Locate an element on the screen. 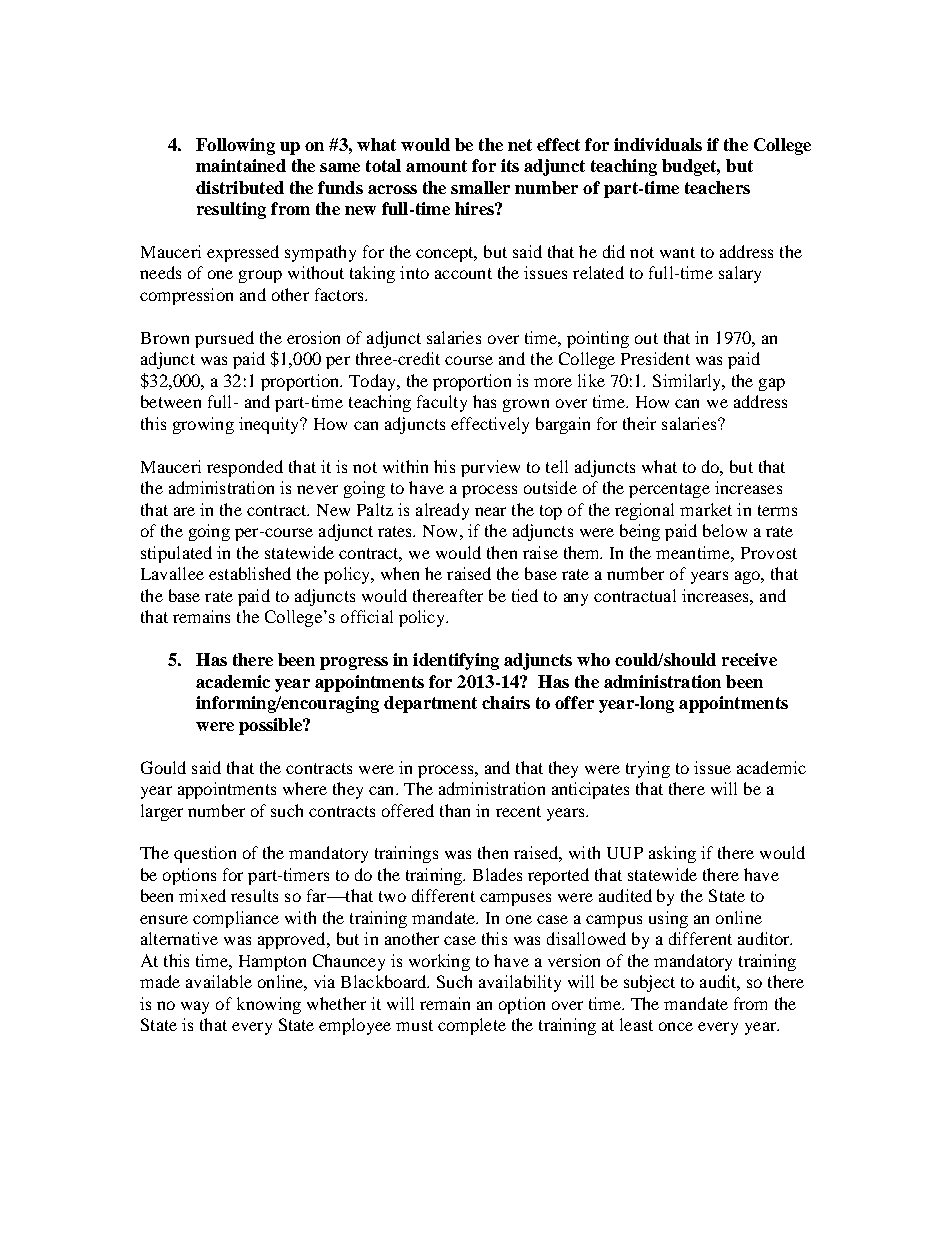 The width and height of the screenshot is (952, 1233). maintained is located at coordinates (241, 165).
